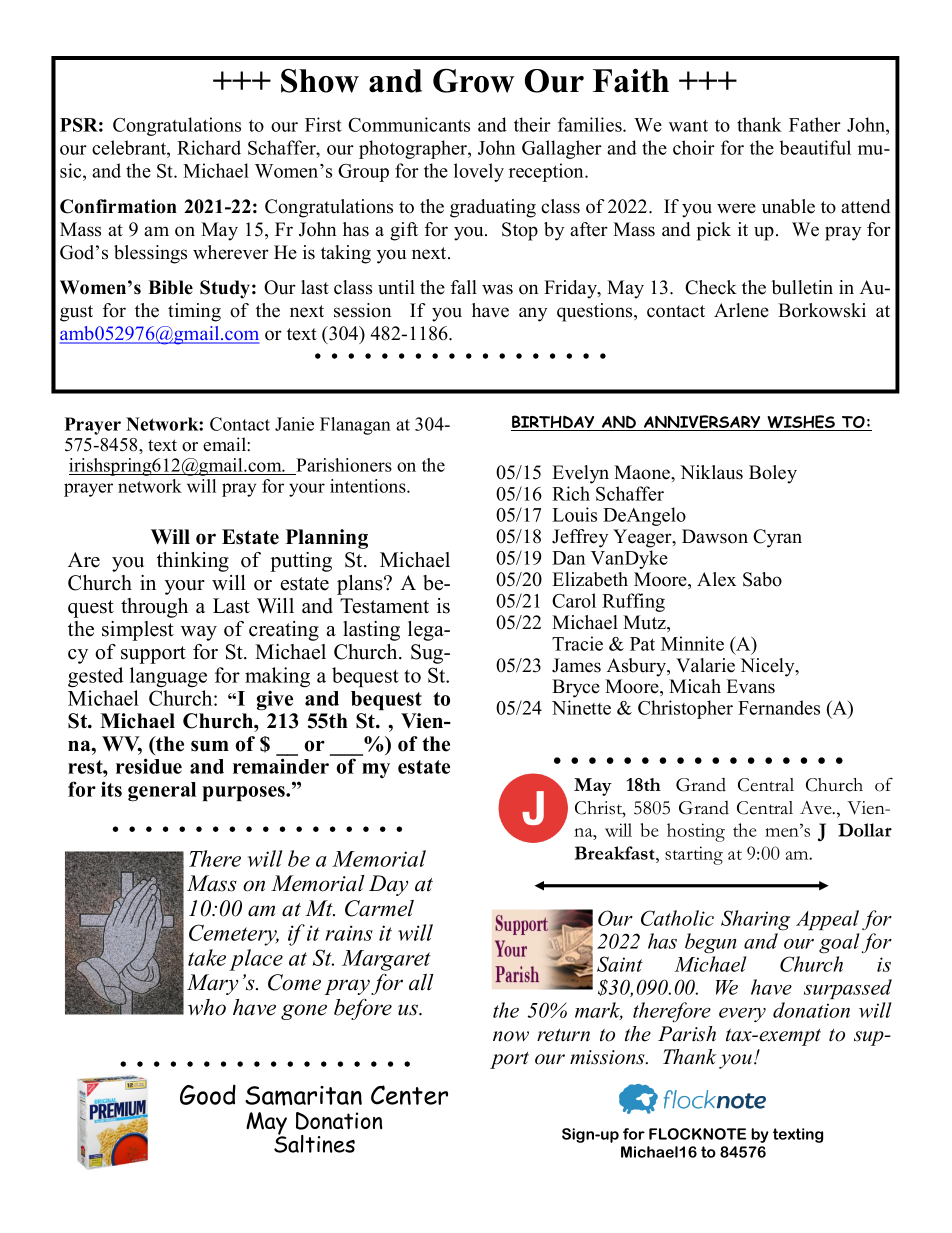 Image resolution: width=952 pixels, height=1233 pixels. I want to click on general, so click(162, 792).
